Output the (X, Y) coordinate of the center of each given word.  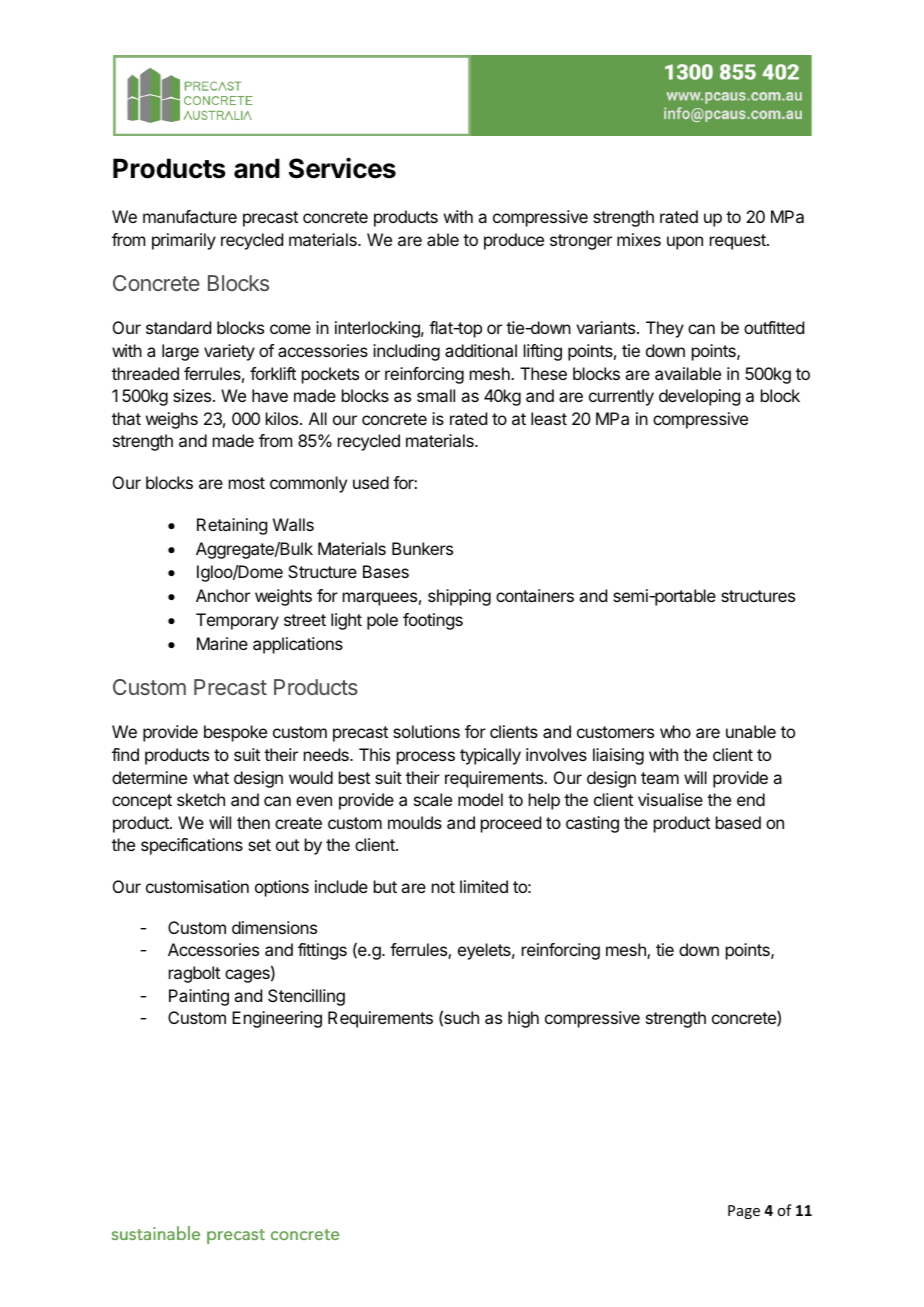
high (523, 1019)
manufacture (190, 216)
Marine (222, 643)
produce (514, 241)
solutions (426, 731)
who (675, 731)
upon (685, 243)
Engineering (277, 1019)
